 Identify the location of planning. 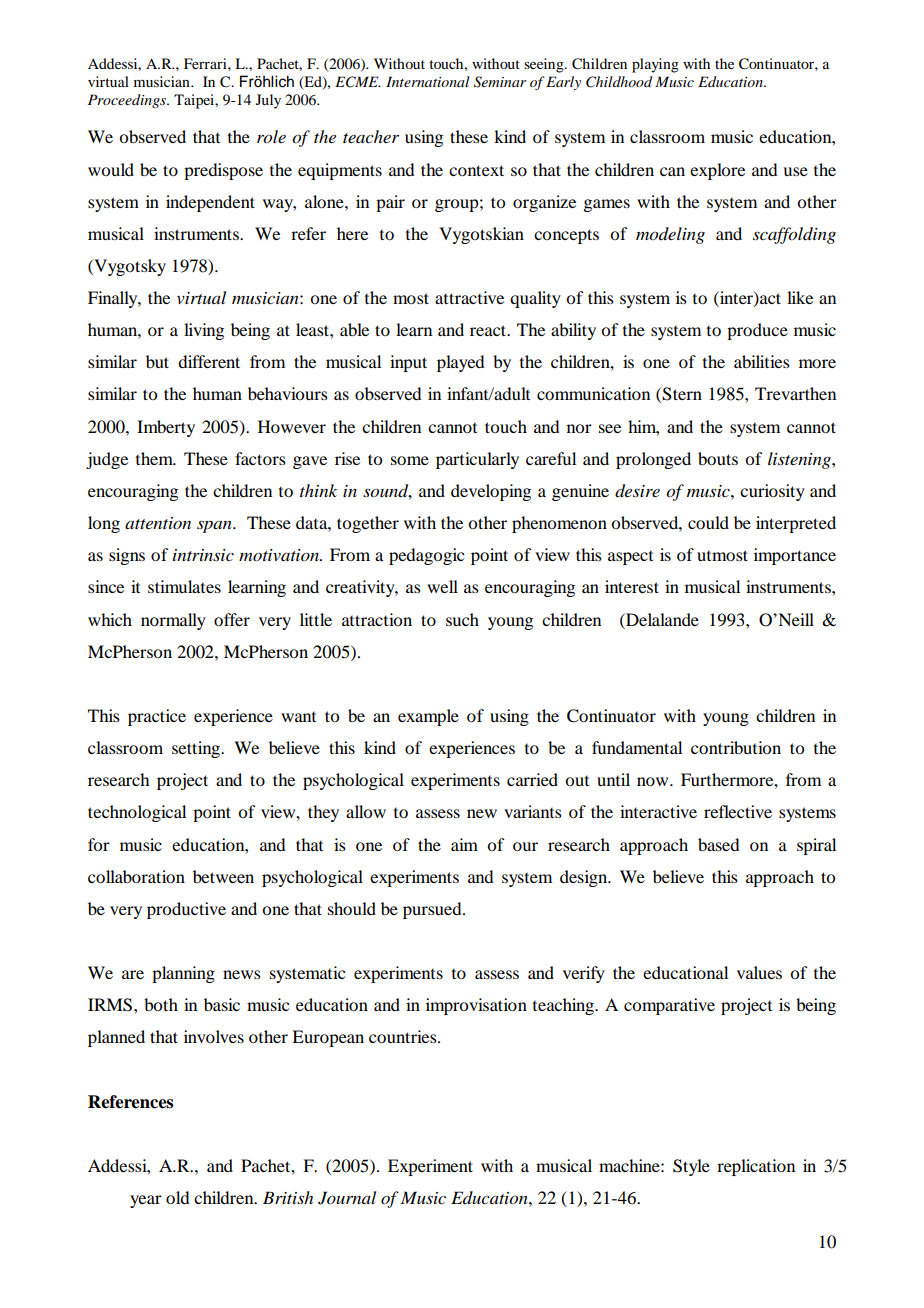
(183, 974).
